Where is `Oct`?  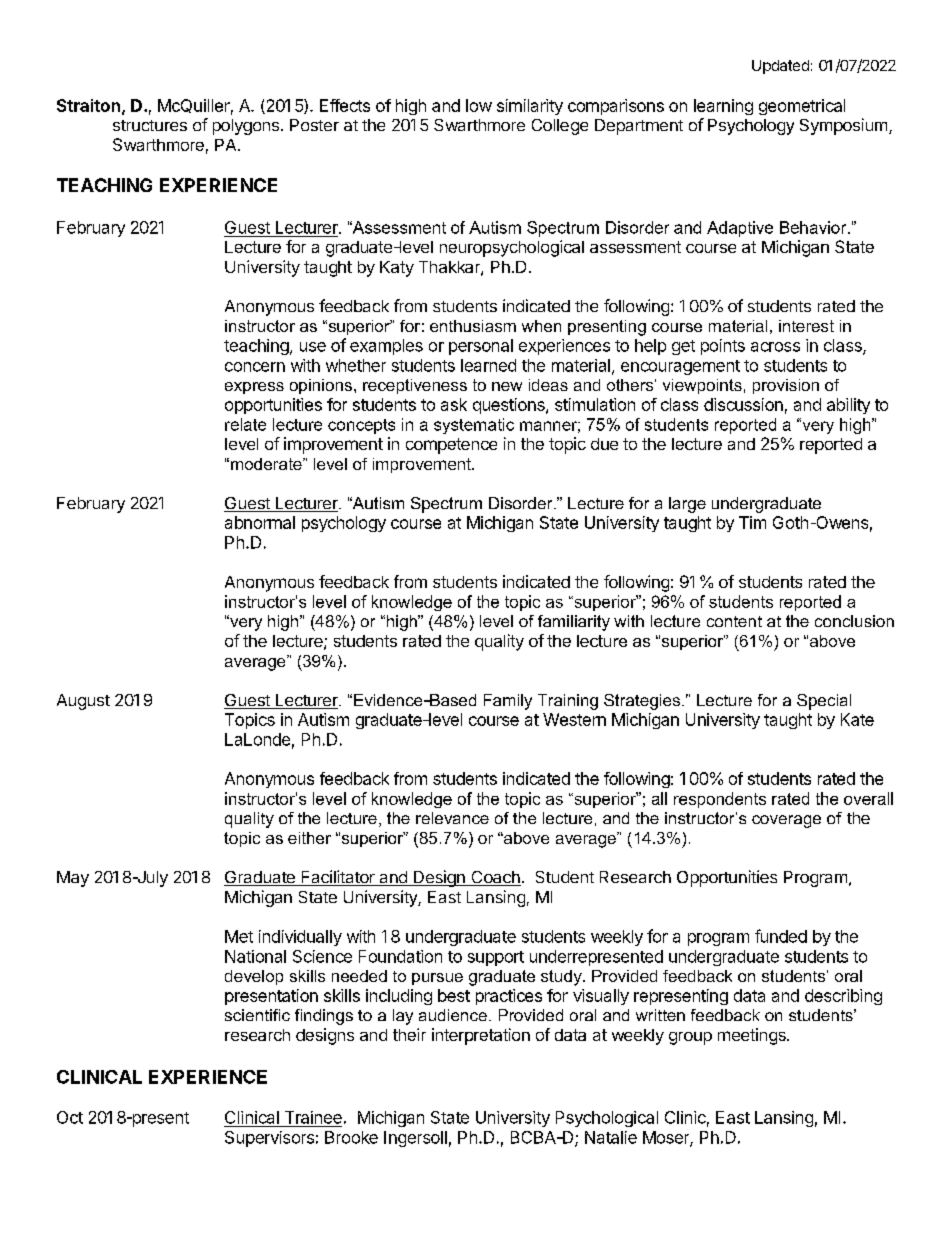
Oct is located at coordinates (70, 1117).
